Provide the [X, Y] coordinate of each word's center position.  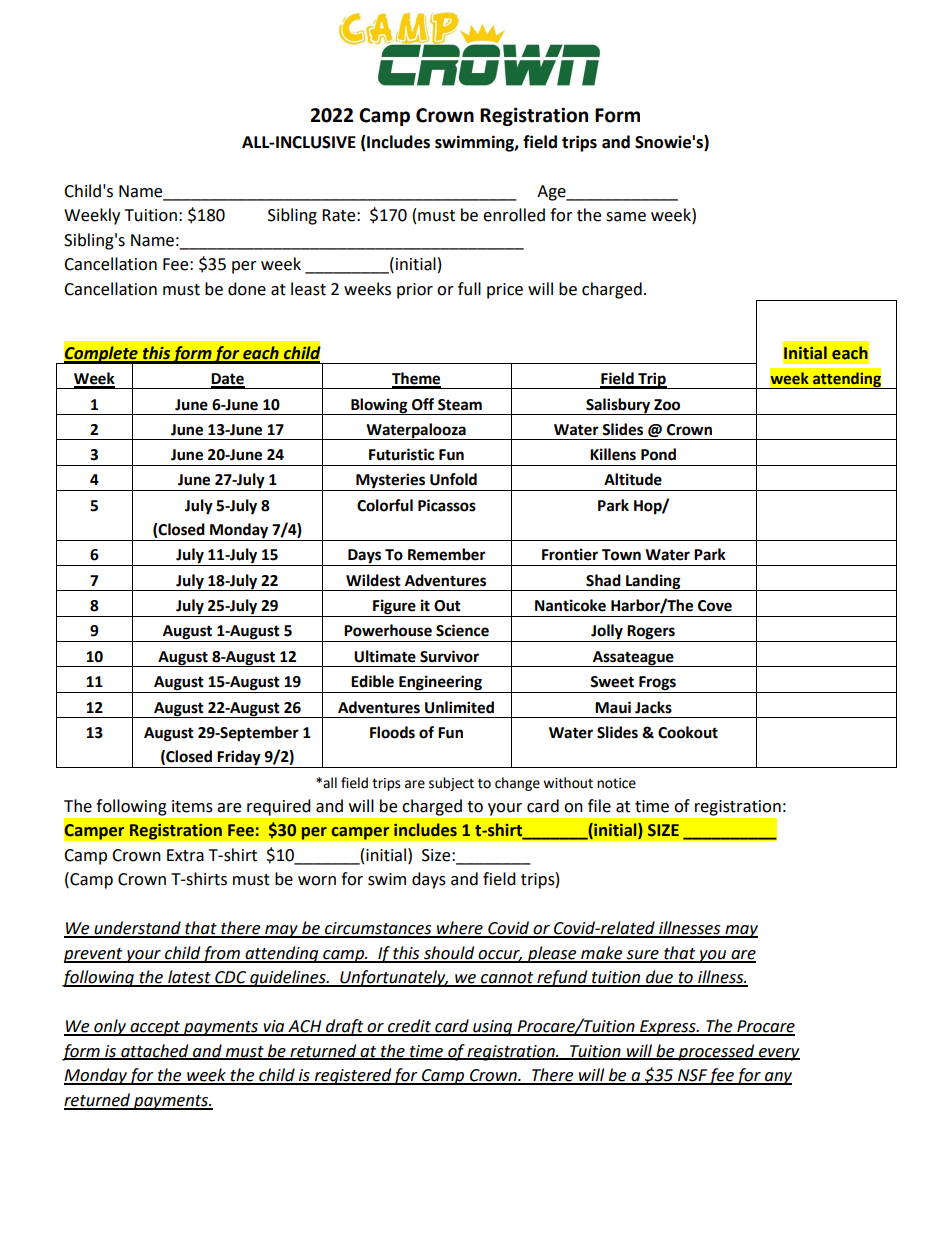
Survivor [449, 656]
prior [415, 291]
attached [155, 1051]
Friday [239, 759]
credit [409, 1027]
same [626, 217]
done [247, 289]
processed [716, 1052]
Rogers [651, 633]
